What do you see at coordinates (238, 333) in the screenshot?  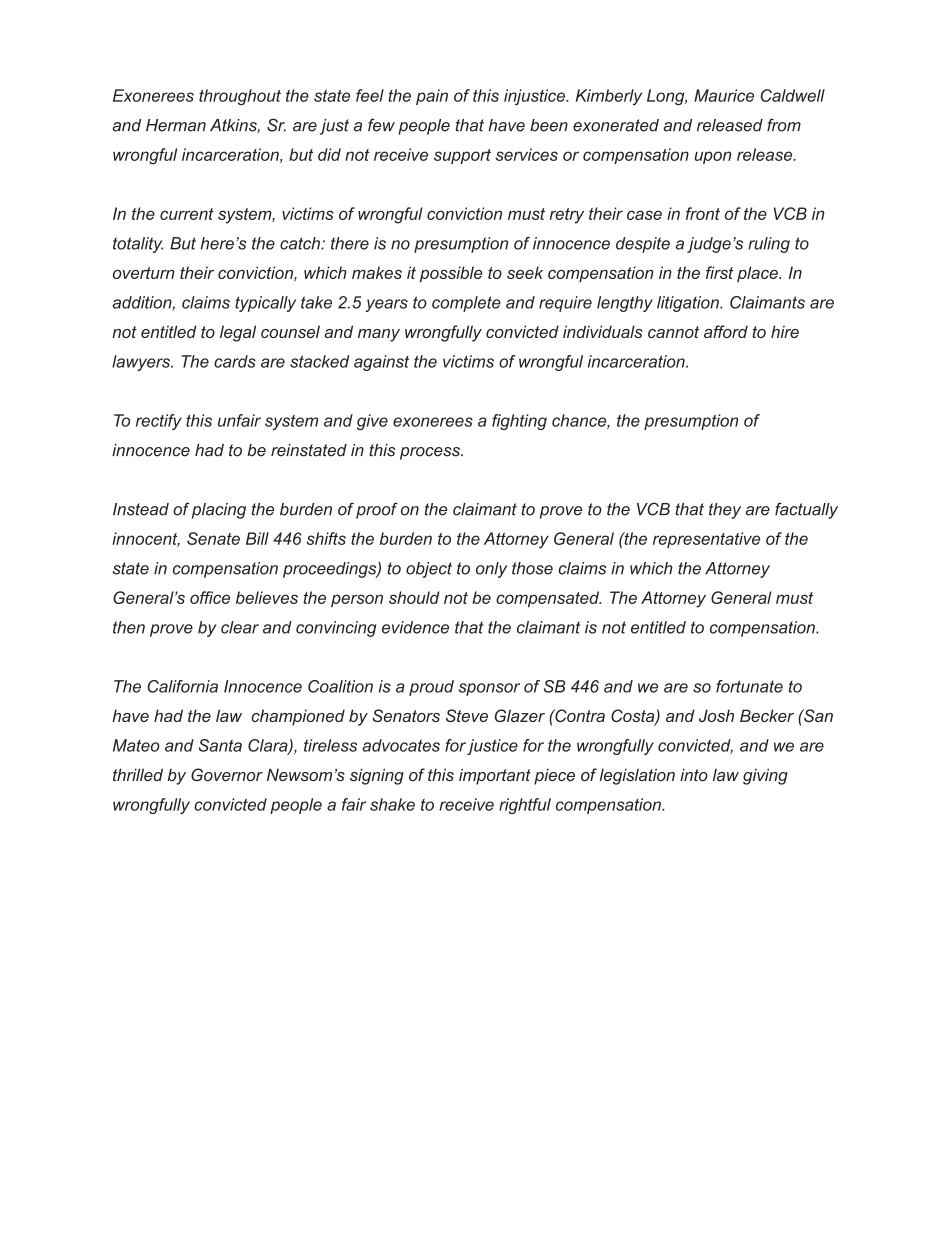 I see `legal` at bounding box center [238, 333].
